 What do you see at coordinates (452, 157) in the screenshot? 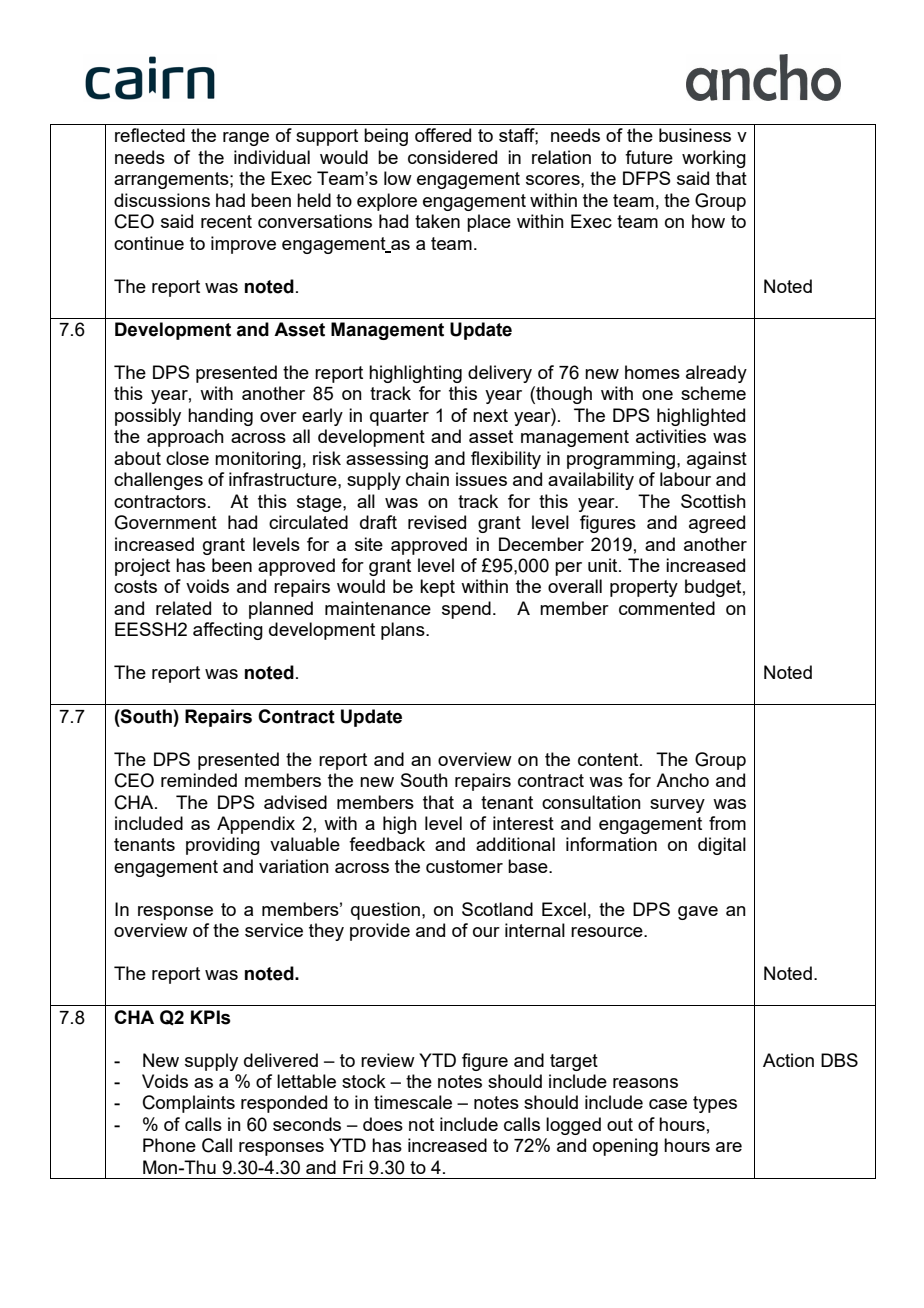
I see `considered` at bounding box center [452, 157].
